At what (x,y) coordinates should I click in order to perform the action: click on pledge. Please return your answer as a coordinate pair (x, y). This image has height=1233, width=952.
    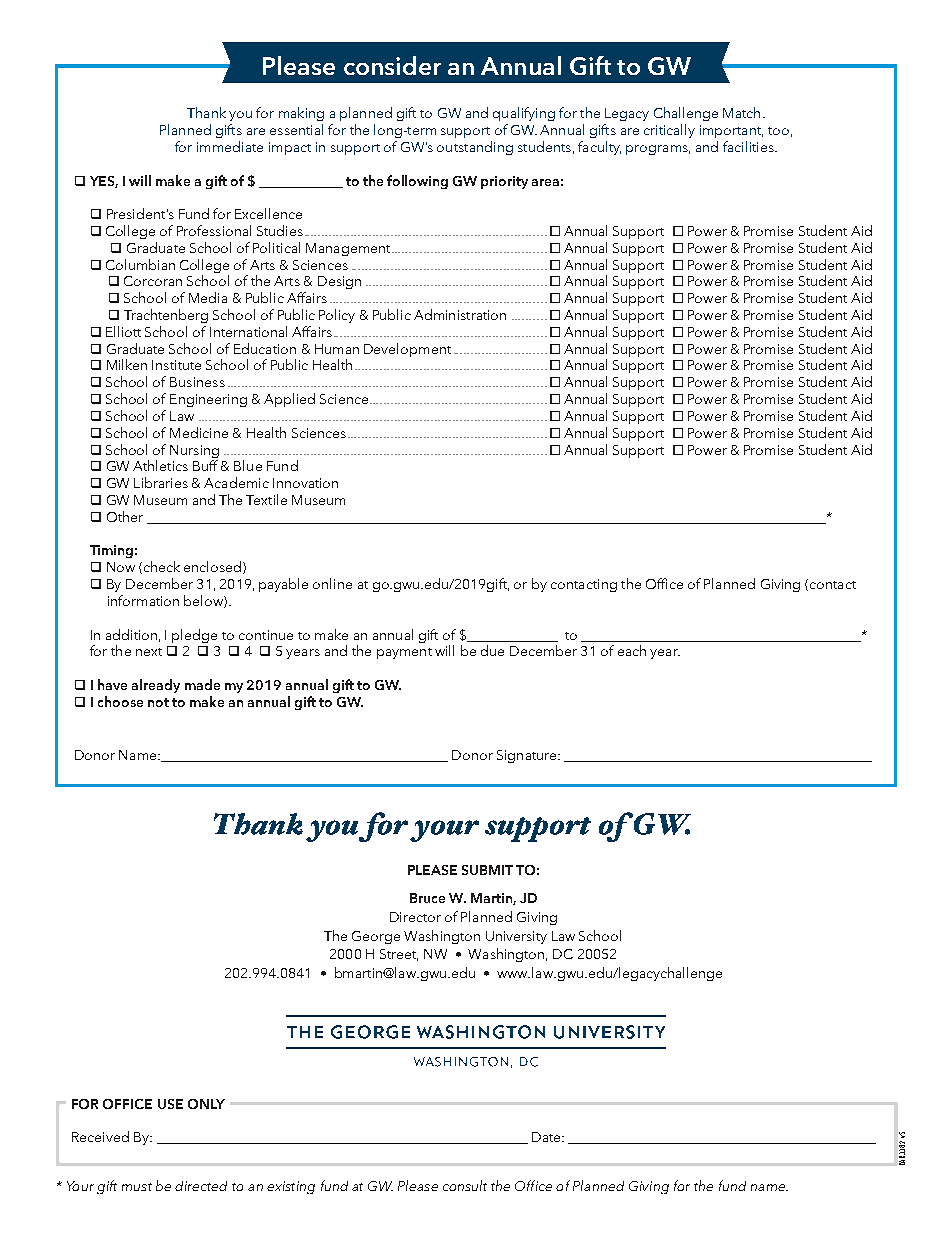
    Looking at the image, I should click on (194, 636).
